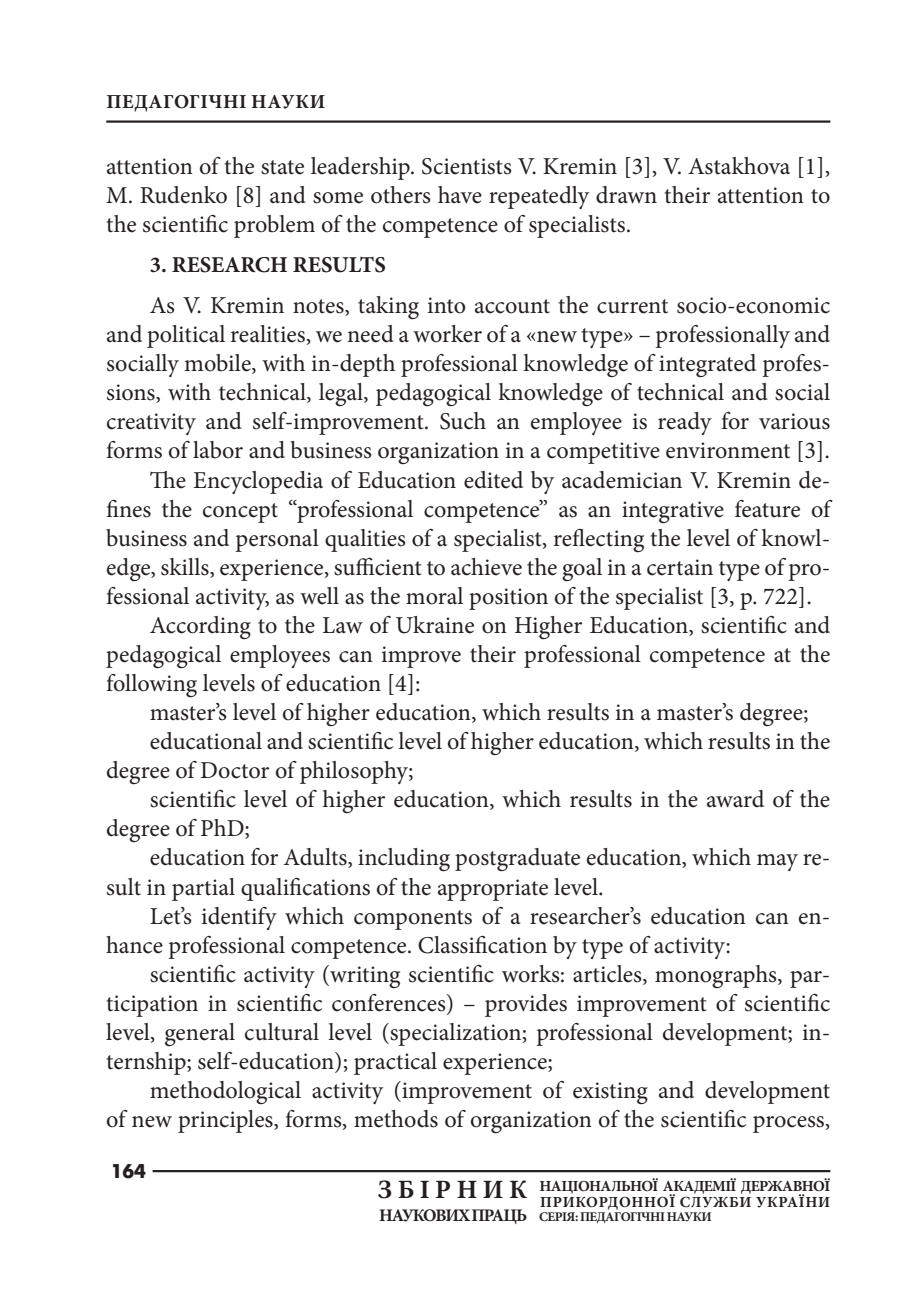 The image size is (924, 1311). I want to click on problem, so click(274, 226).
